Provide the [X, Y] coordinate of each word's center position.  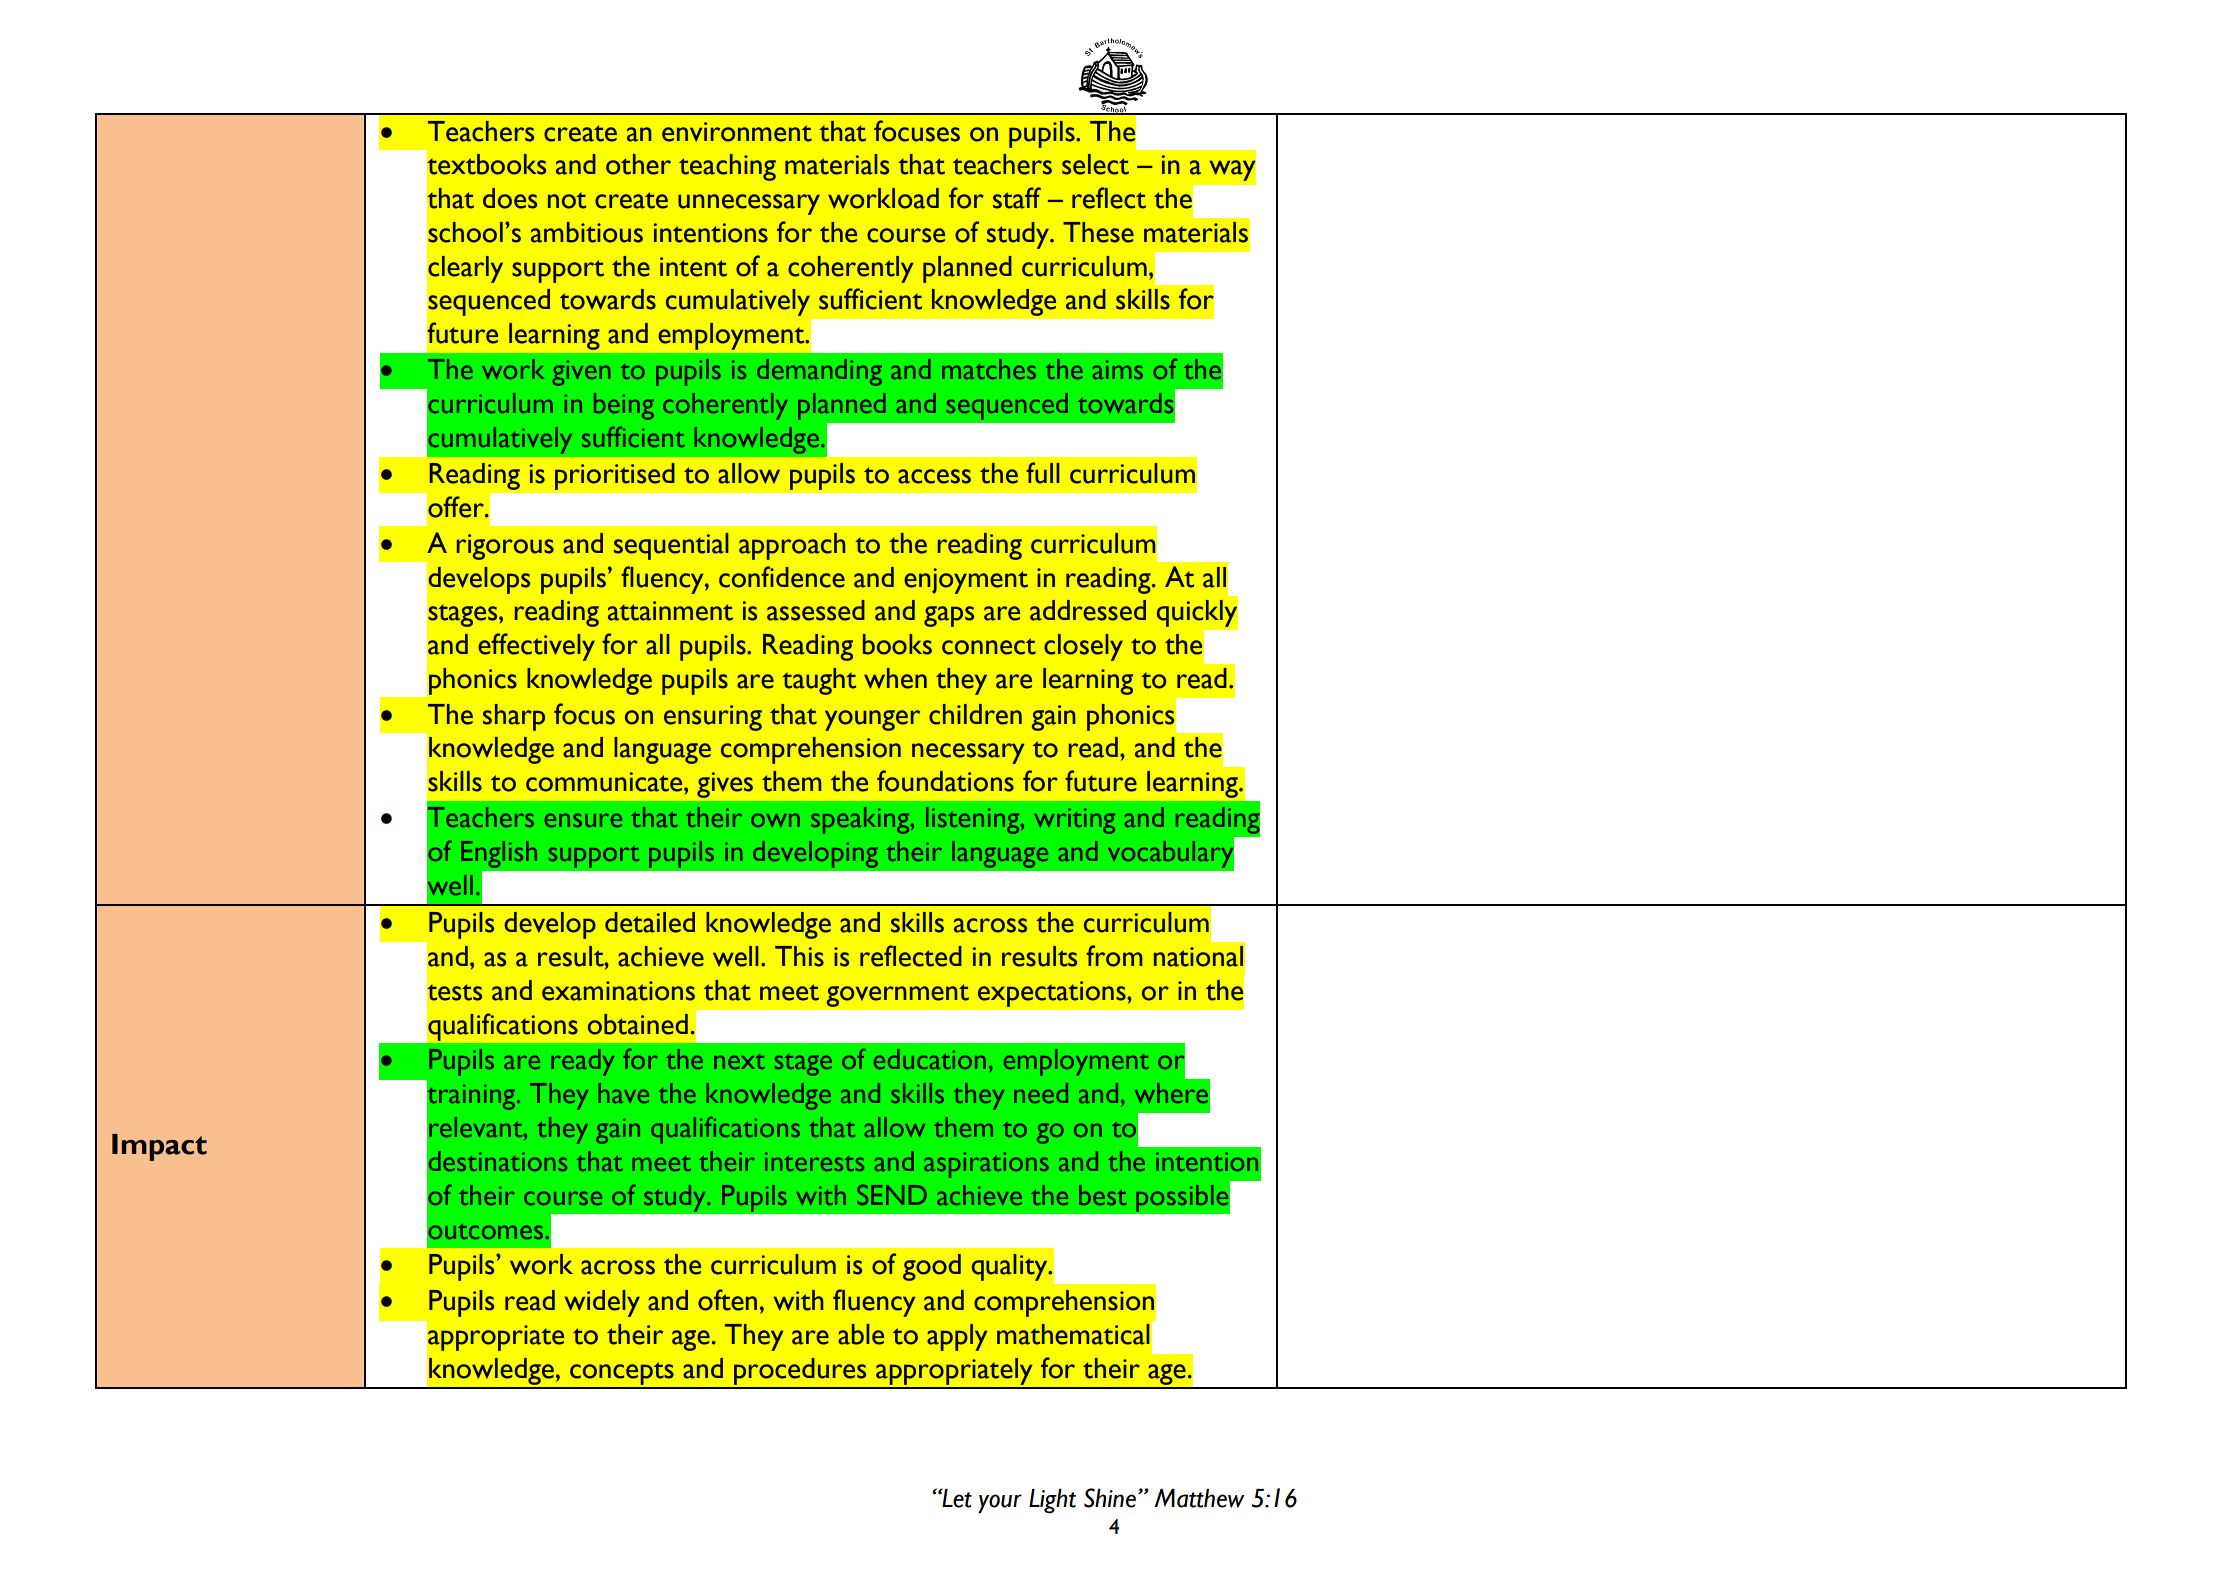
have [623, 1093]
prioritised [615, 476]
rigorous [505, 547]
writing [1074, 821]
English [499, 854]
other [638, 164]
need [1041, 1093]
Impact [159, 1147]
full [1043, 473]
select [1095, 164]
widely [602, 1303]
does [510, 198]
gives [725, 785]
